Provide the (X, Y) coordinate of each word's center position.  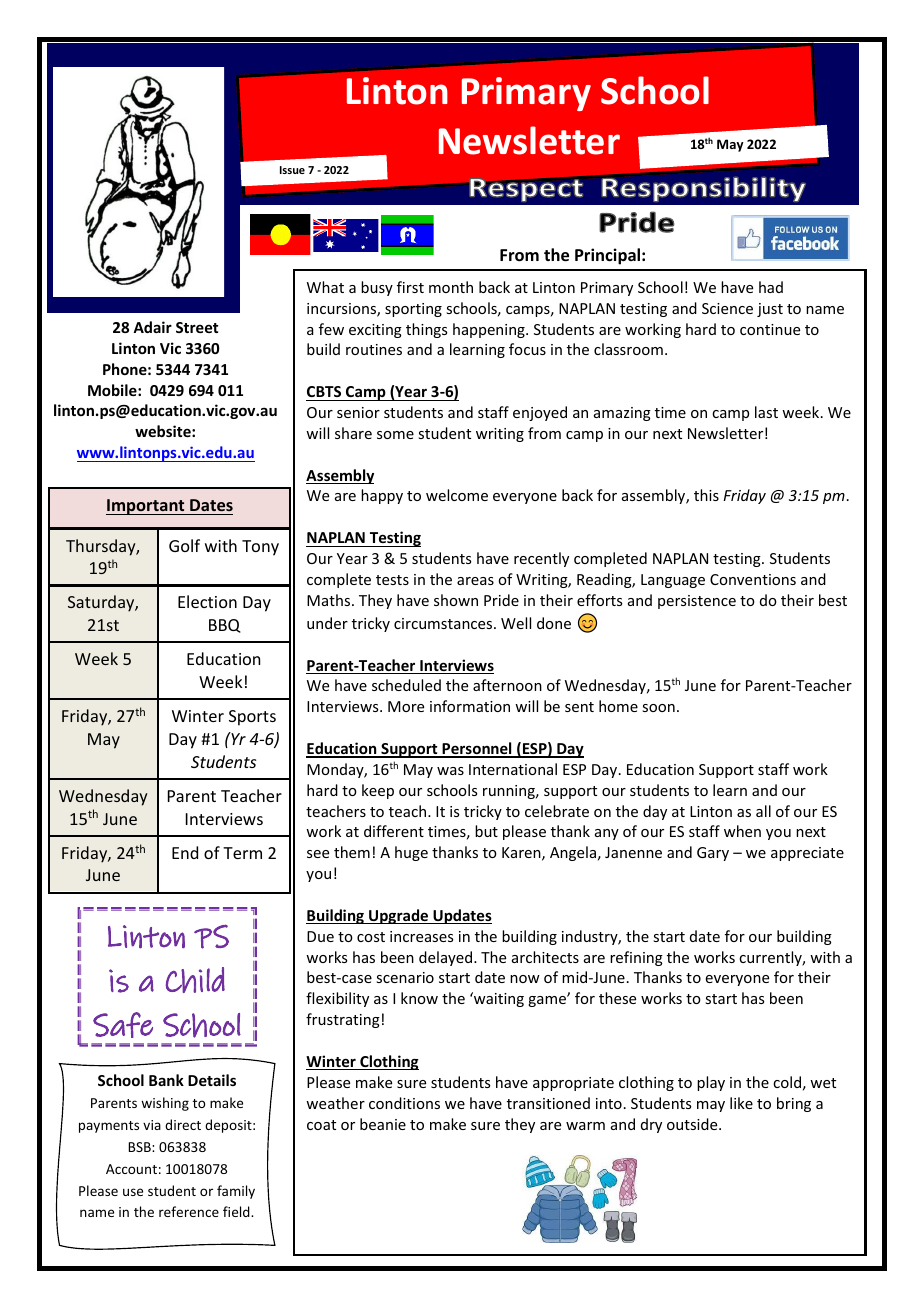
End (185, 852)
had (771, 287)
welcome (457, 495)
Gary (713, 854)
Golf (184, 545)
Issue (292, 170)
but (486, 831)
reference (189, 1211)
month (451, 287)
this (706, 495)
